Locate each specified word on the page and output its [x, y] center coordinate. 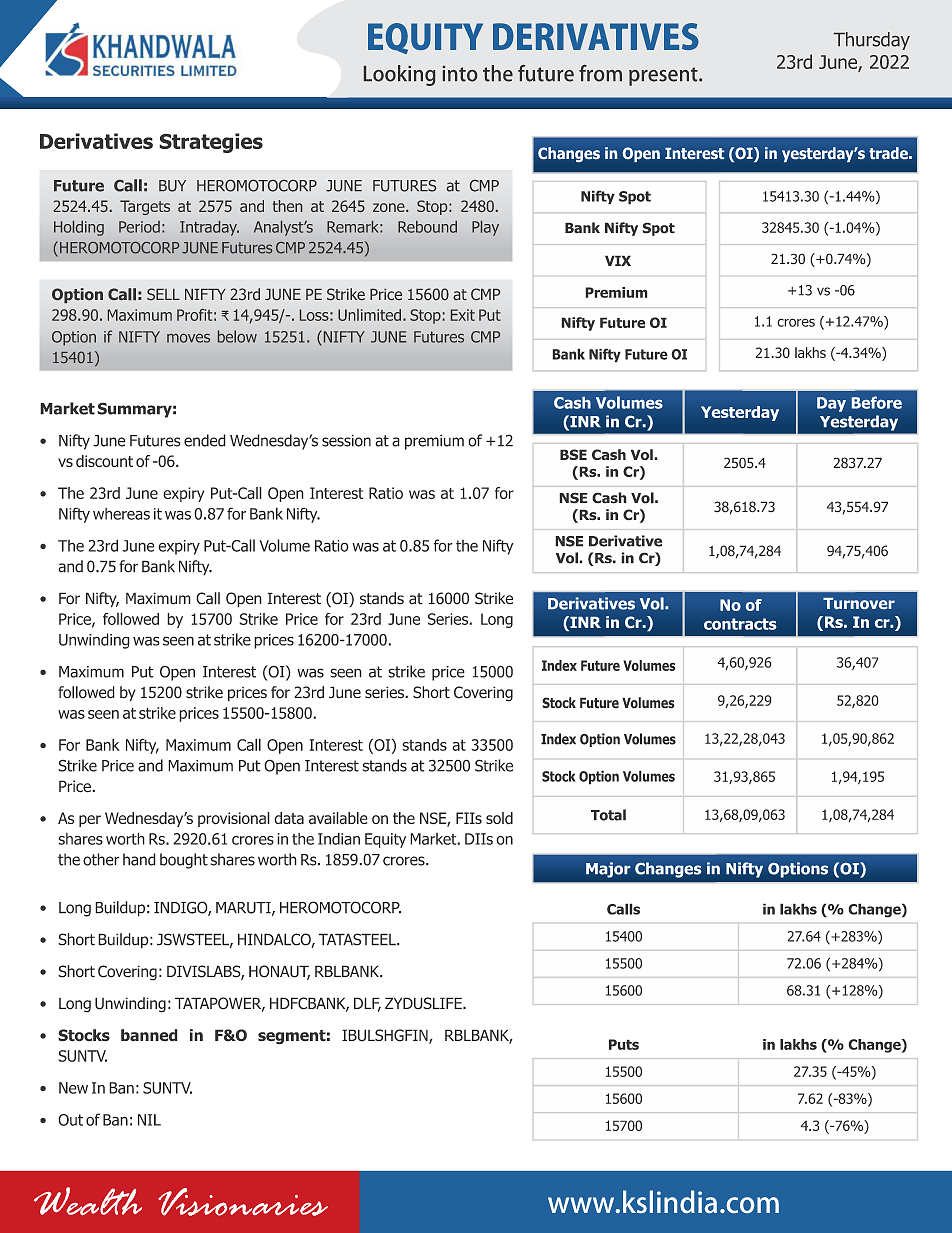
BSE [573, 454]
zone [390, 207]
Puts [624, 1044]
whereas [121, 514]
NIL [149, 1120]
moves [188, 338]
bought [184, 861]
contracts [740, 624]
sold [499, 818]
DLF [367, 1004]
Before [877, 402]
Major [608, 870]
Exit [463, 315]
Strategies [211, 143]
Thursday [872, 41]
